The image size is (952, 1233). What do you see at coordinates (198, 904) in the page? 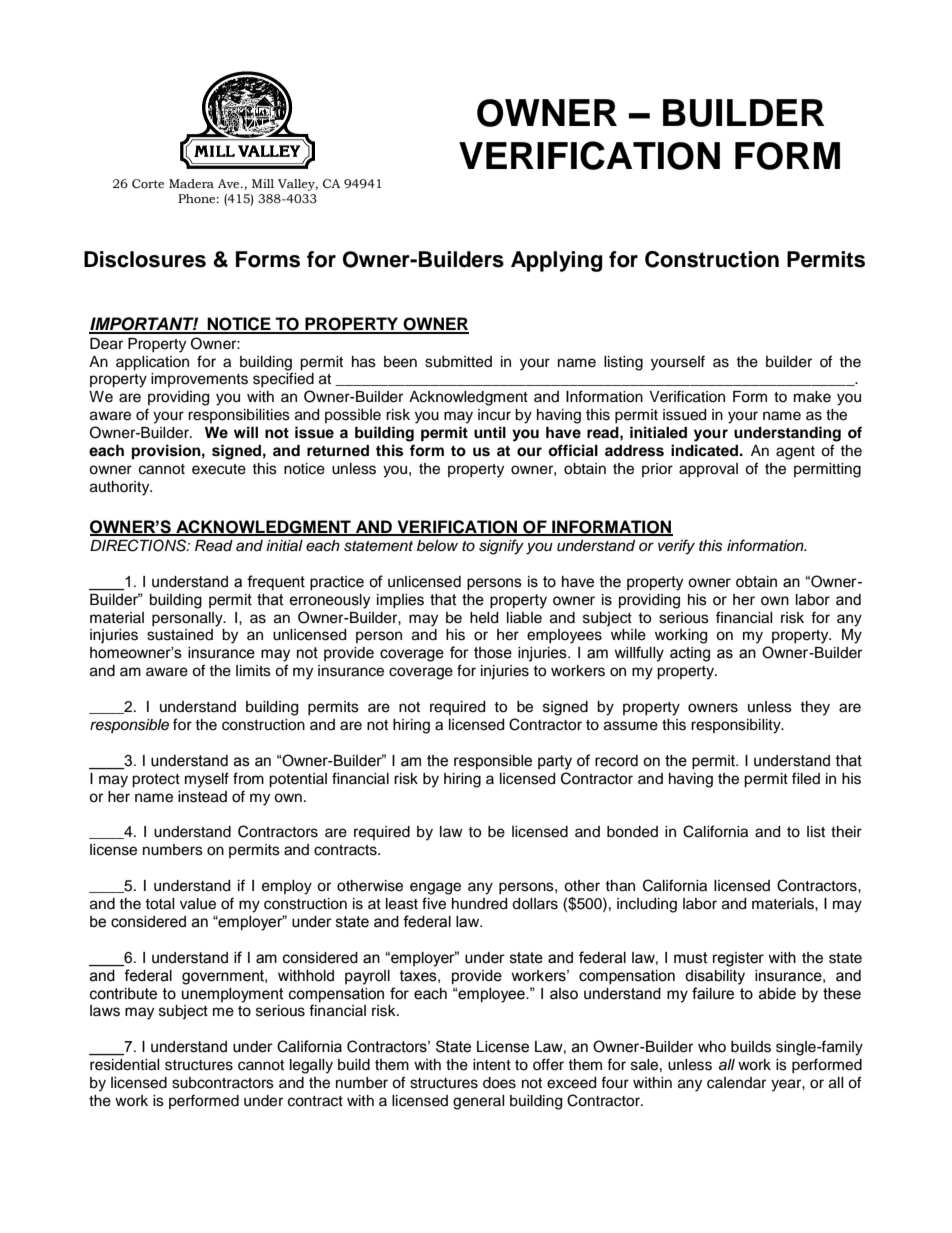
I see `value` at bounding box center [198, 904].
